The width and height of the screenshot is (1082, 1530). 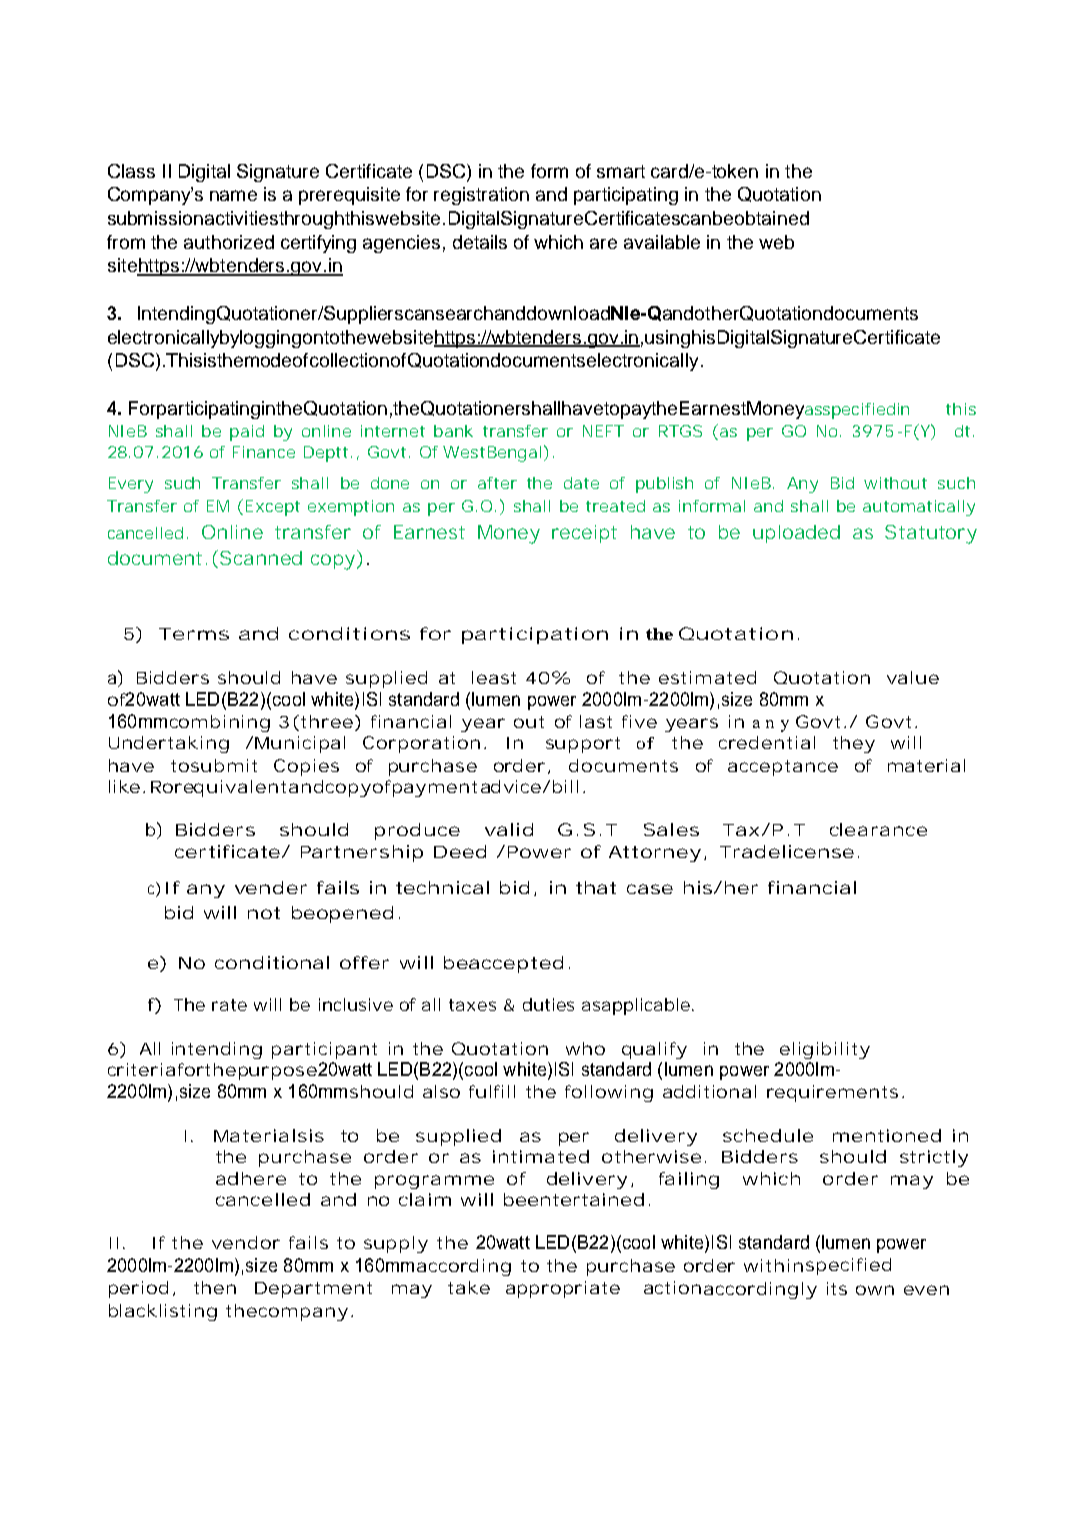 I want to click on then, so click(x=215, y=1287).
